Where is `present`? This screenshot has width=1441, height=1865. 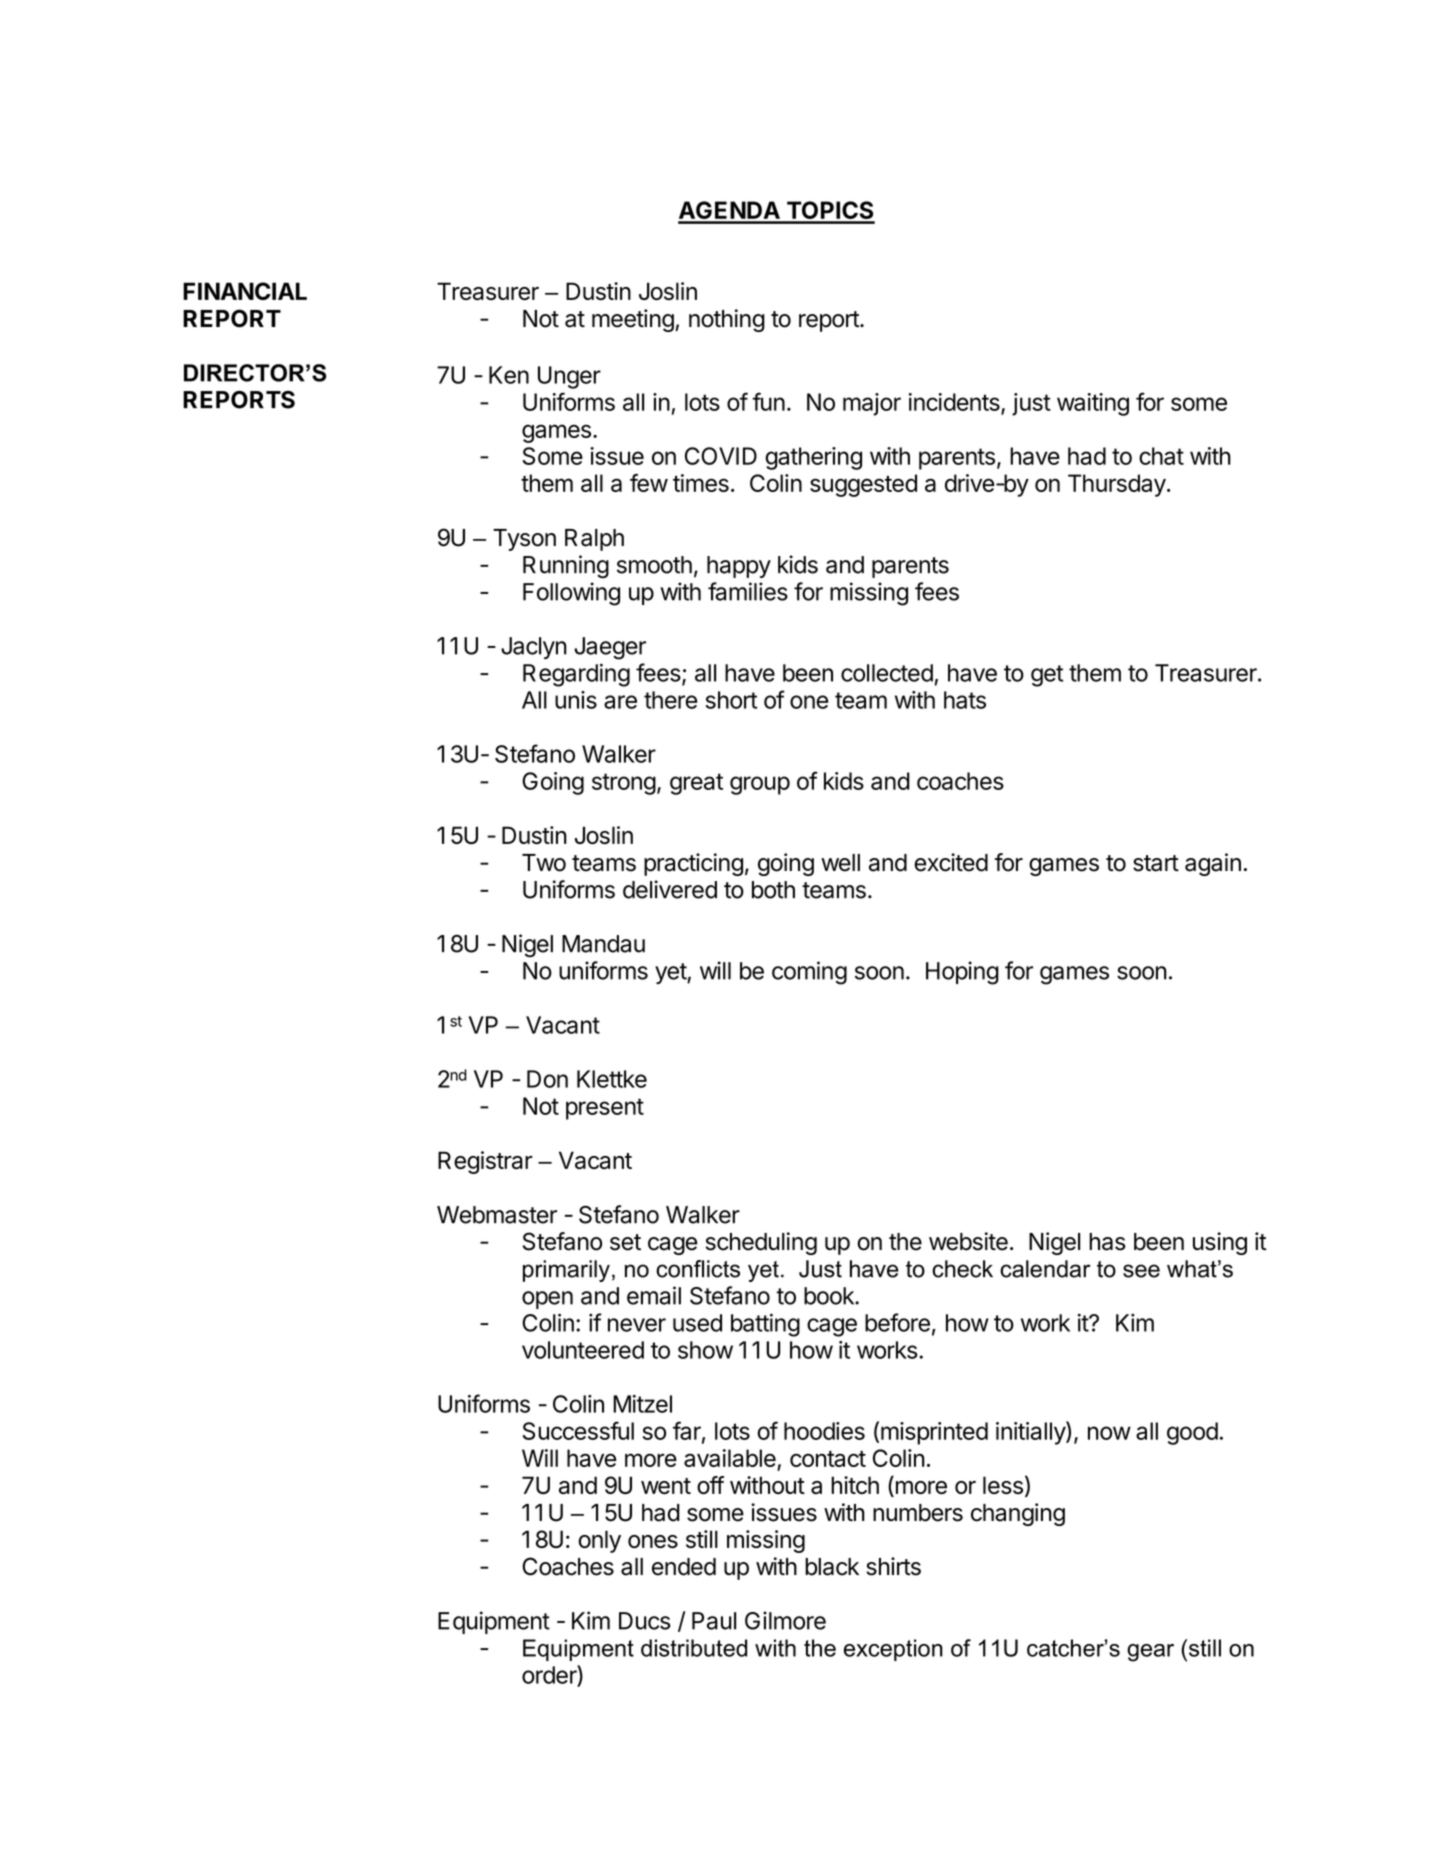 present is located at coordinates (605, 1109).
